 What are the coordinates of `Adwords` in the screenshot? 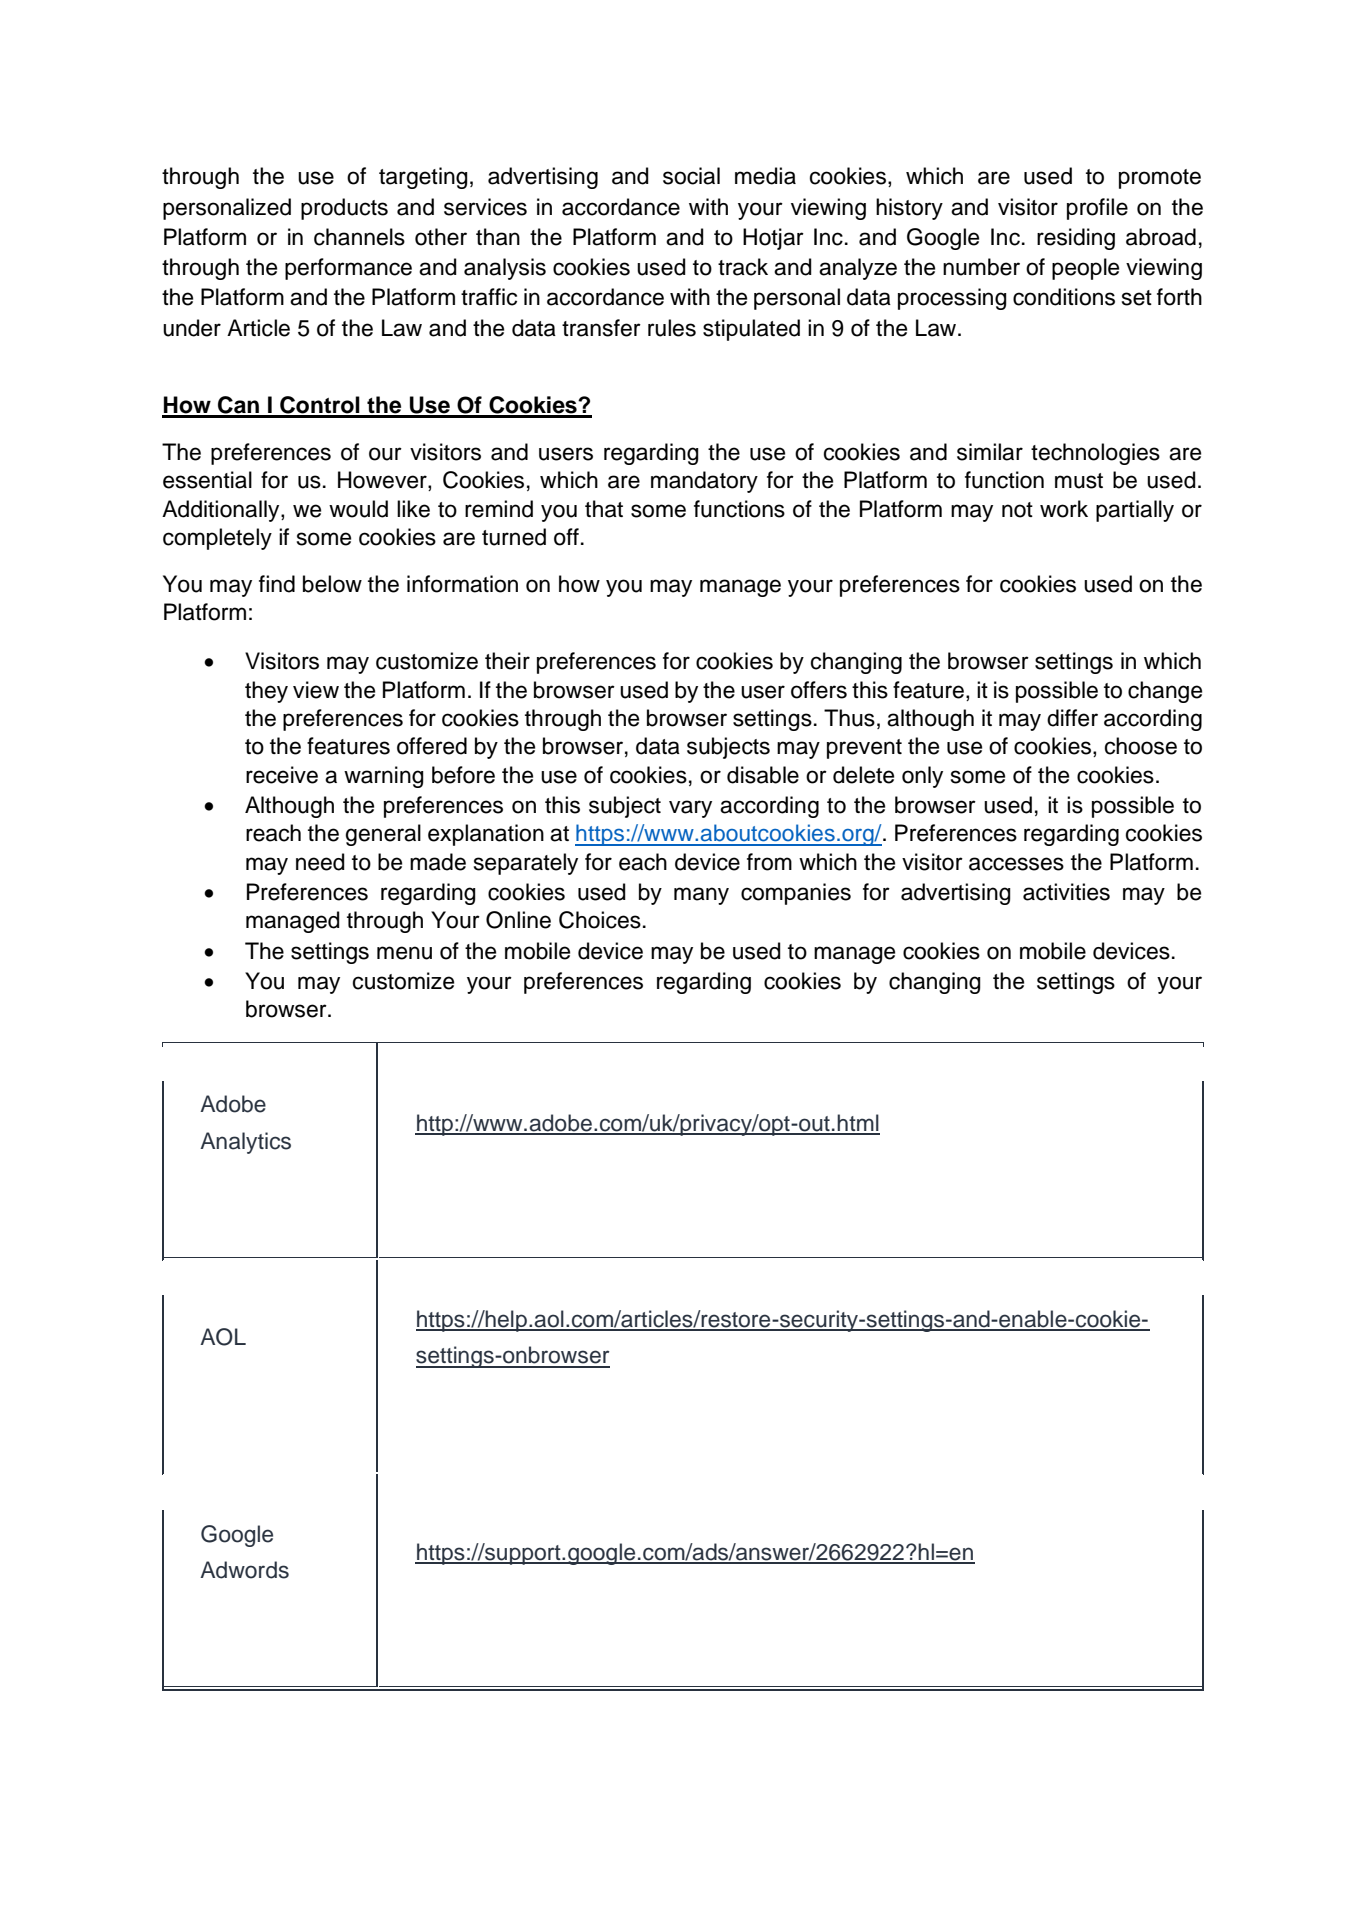 It's located at (244, 1570).
